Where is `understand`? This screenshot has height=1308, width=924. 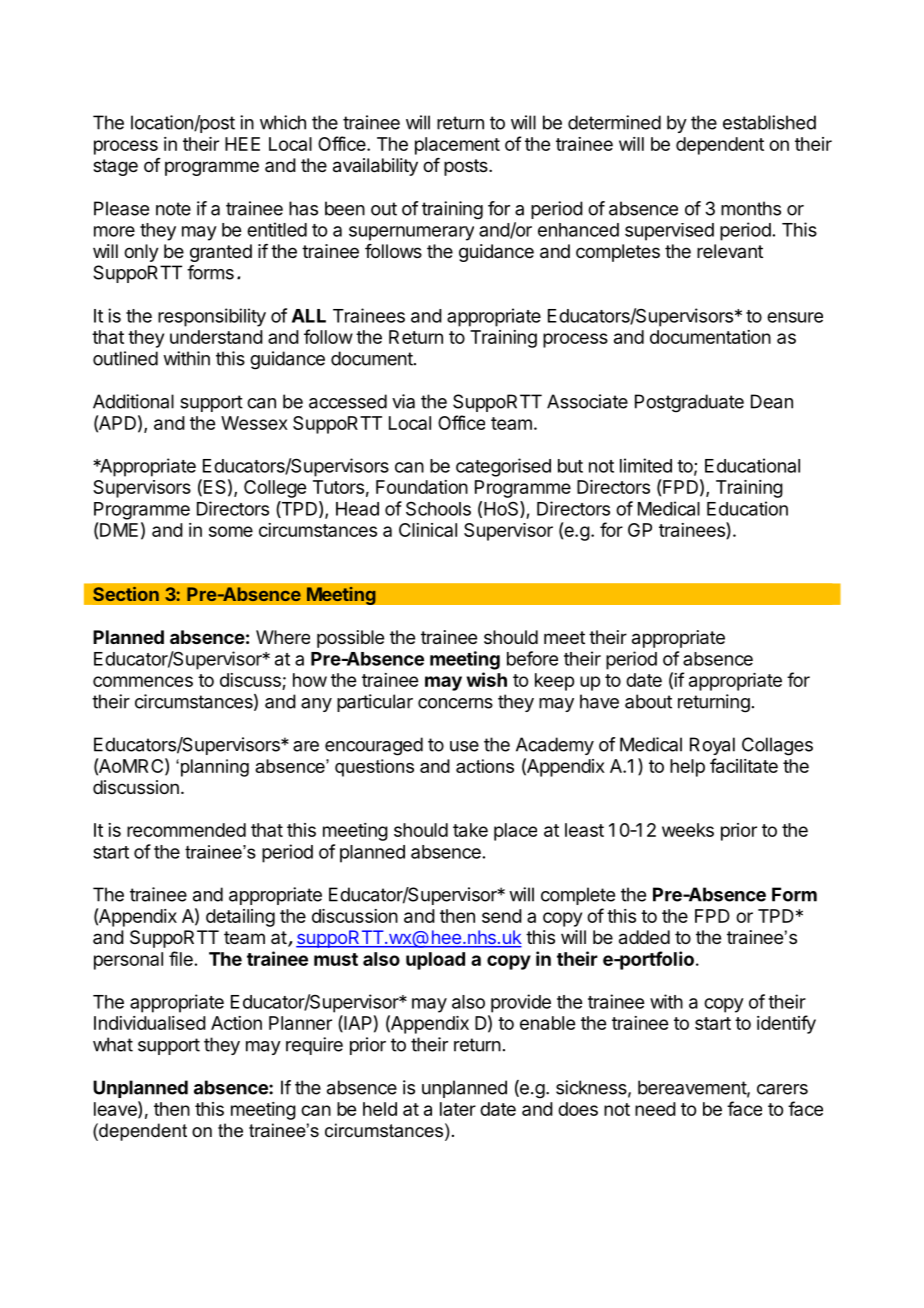
understand is located at coordinates (216, 337).
